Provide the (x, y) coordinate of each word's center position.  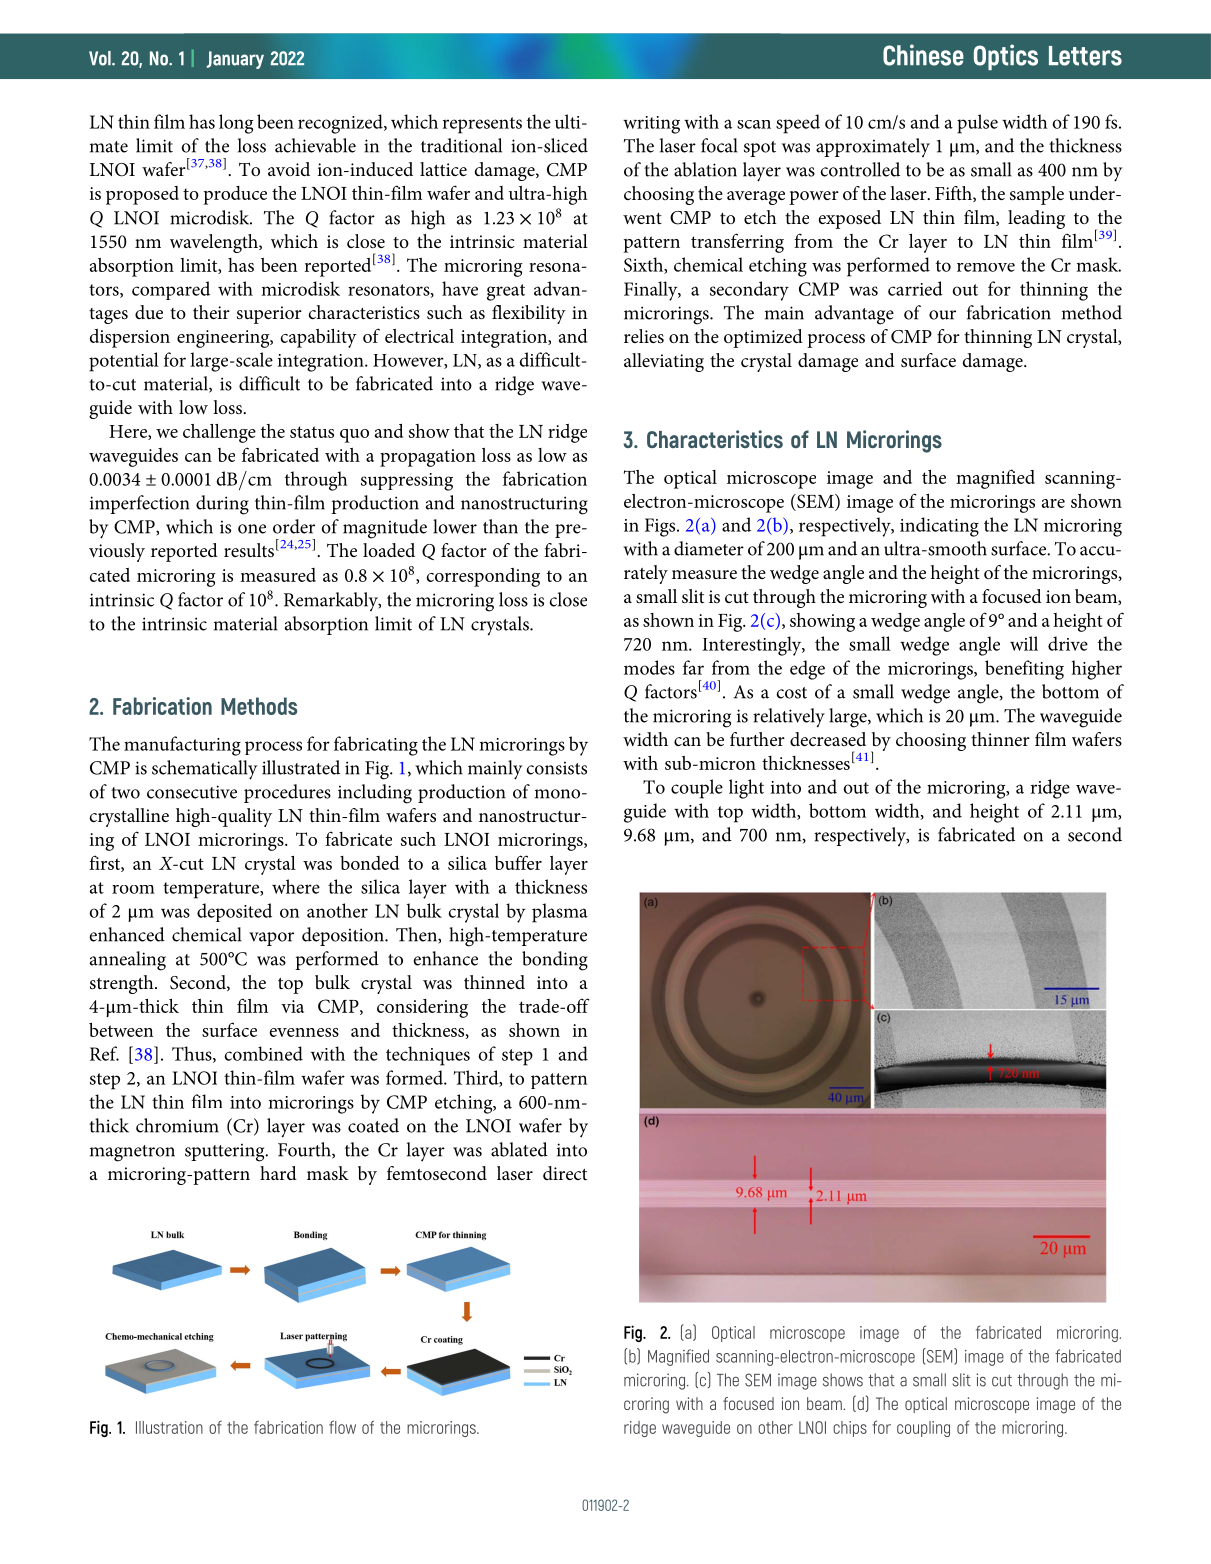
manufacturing (182, 746)
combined (263, 1053)
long (236, 124)
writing (651, 125)
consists (556, 768)
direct (565, 1173)
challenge (219, 433)
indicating (939, 527)
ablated (519, 1149)
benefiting (1024, 670)
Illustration (169, 1427)
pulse (977, 124)
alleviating (664, 362)
